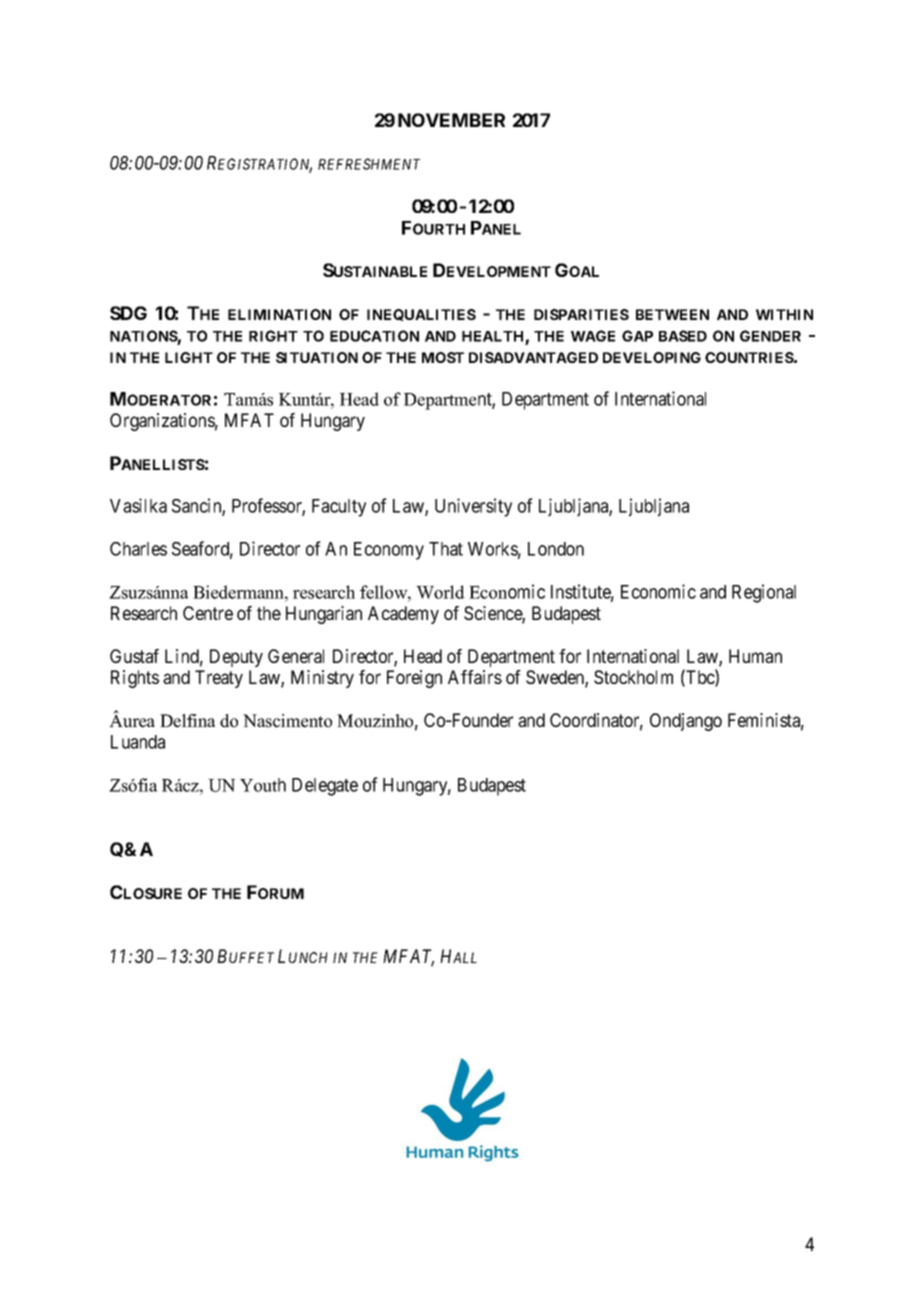  What do you see at coordinates (339, 508) in the screenshot?
I see `Faculty` at bounding box center [339, 508].
